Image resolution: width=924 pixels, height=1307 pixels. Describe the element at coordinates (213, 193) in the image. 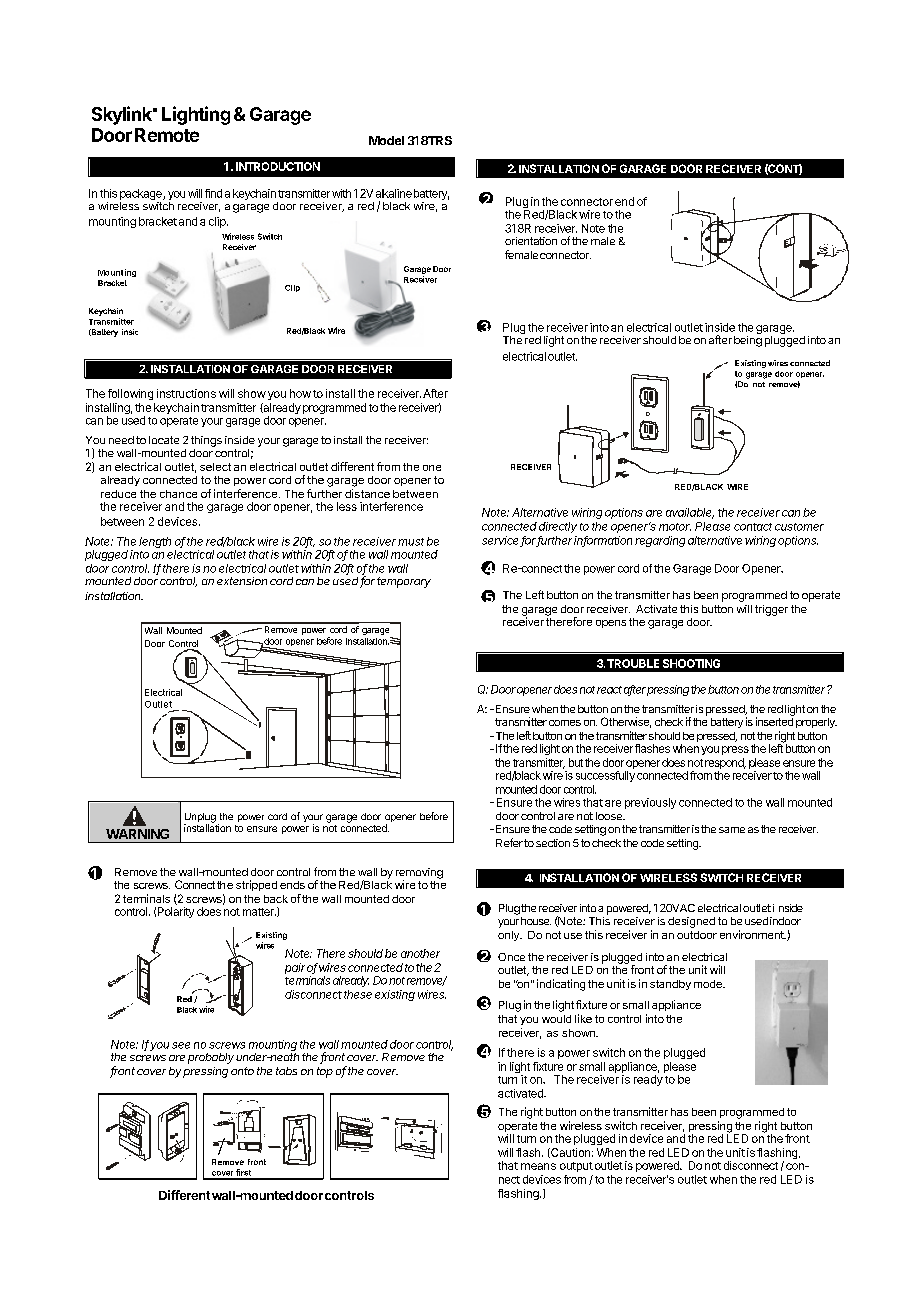

I see `find` at that location.
